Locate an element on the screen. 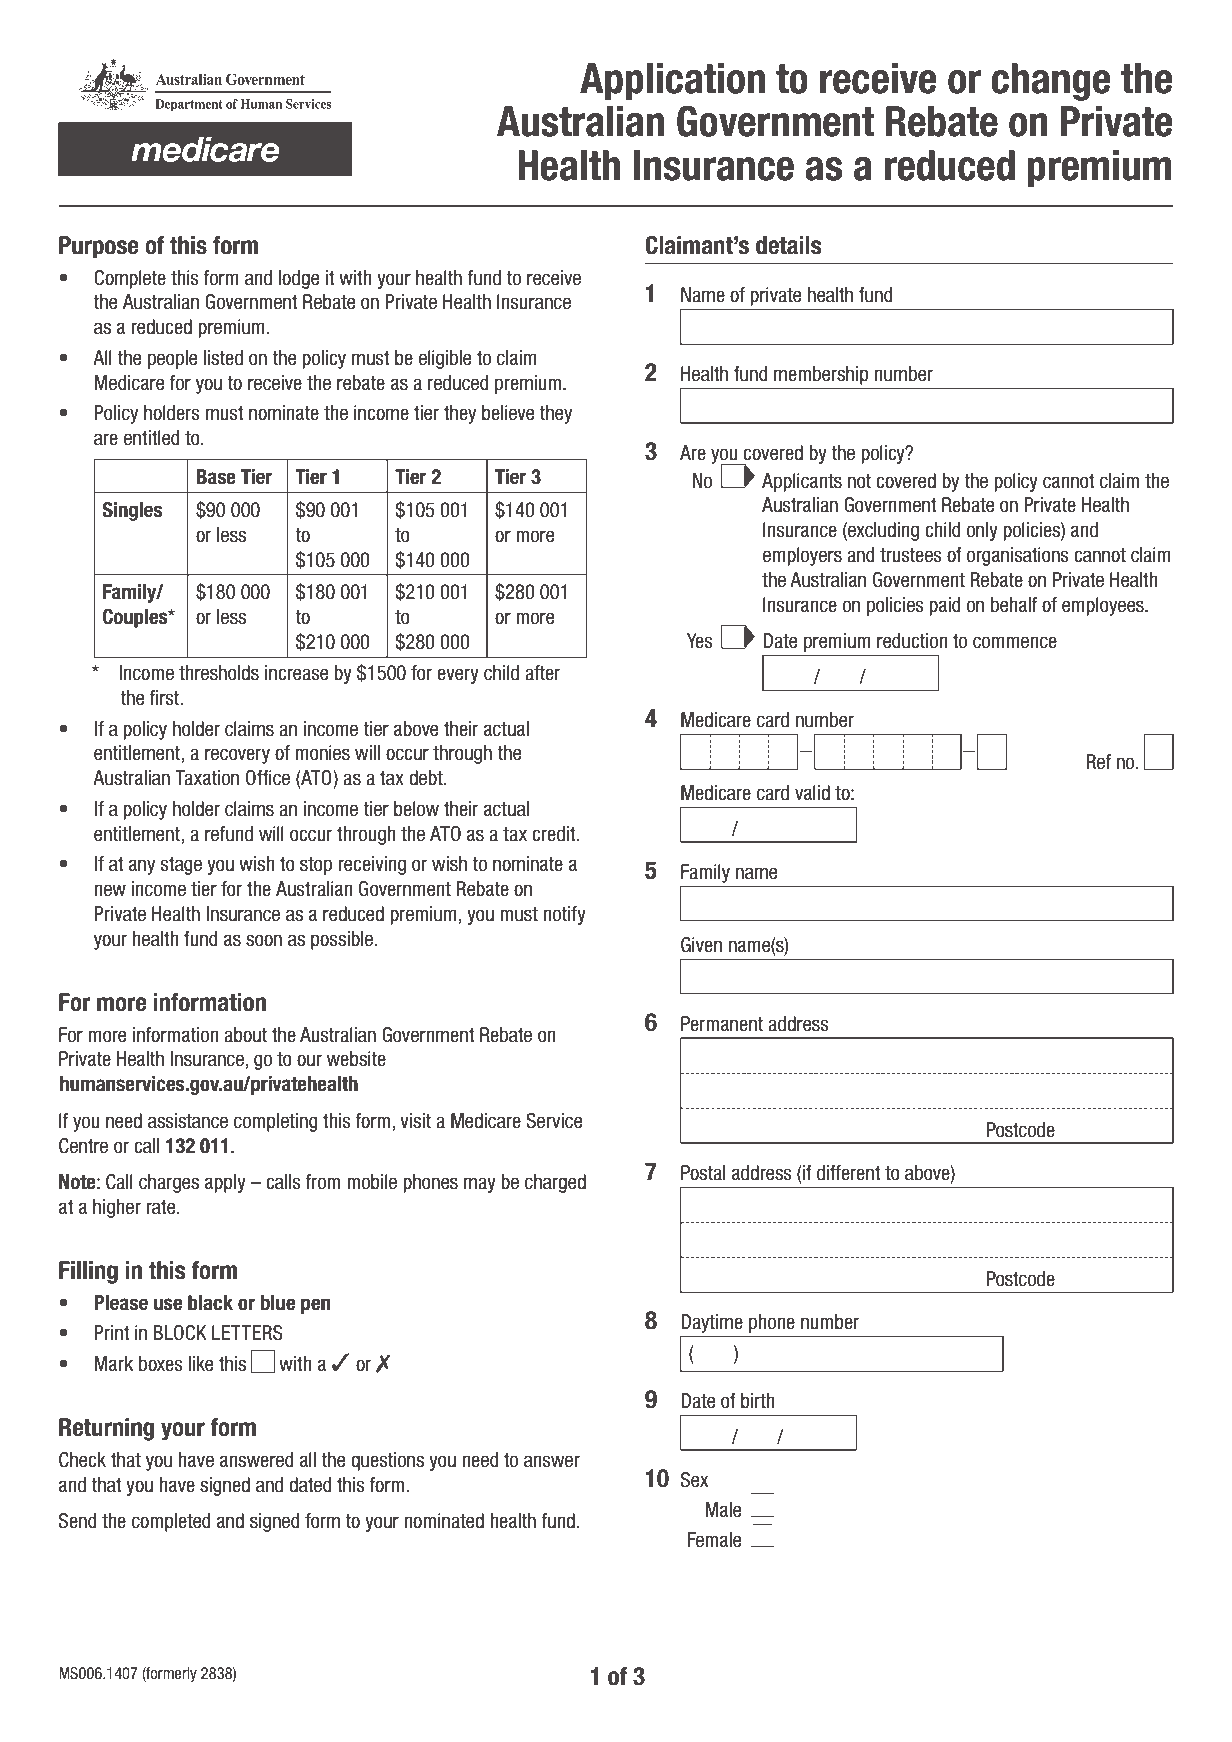  organisations is located at coordinates (1018, 556).
